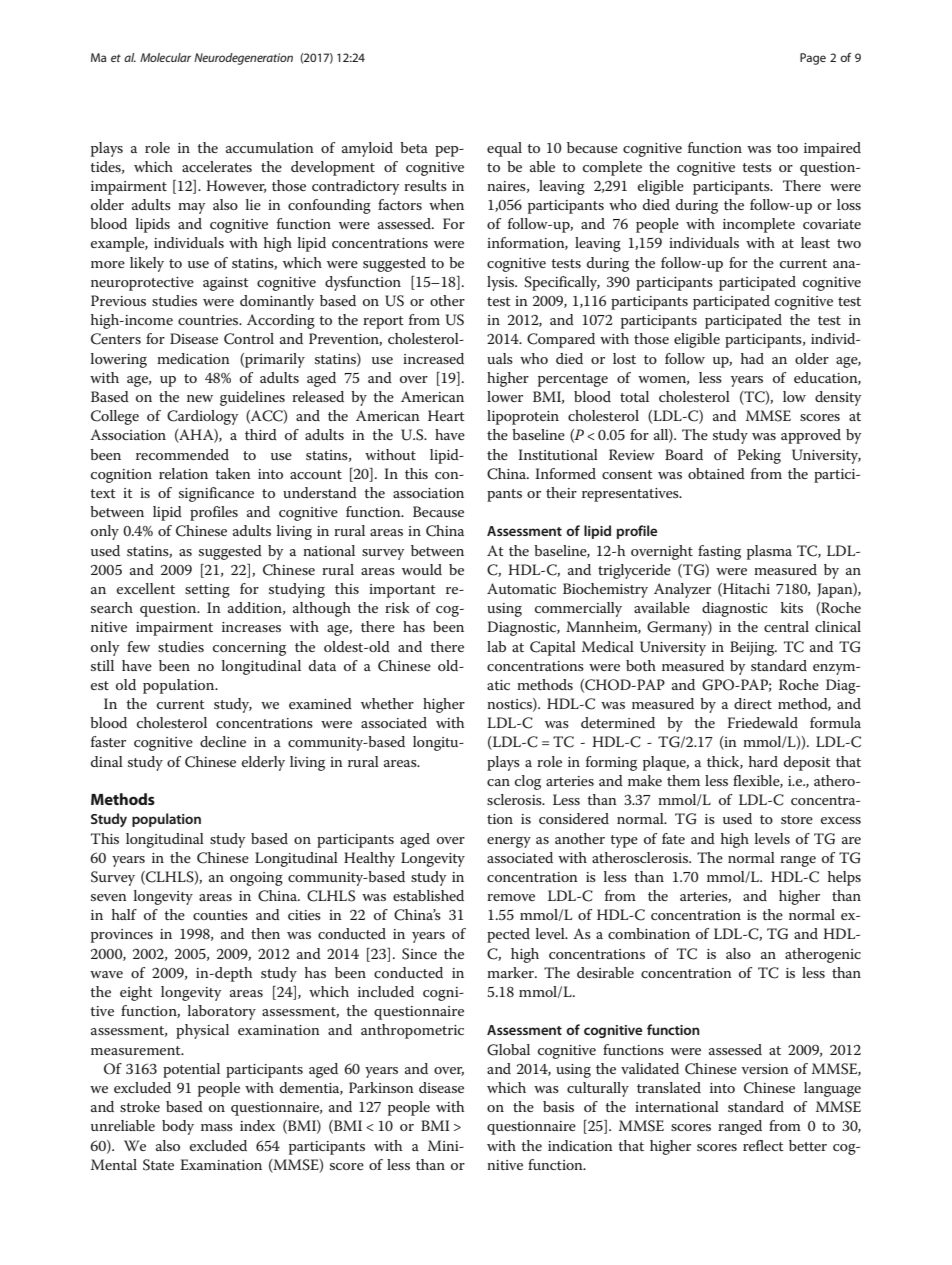 Image resolution: width=952 pixels, height=1265 pixels. I want to click on had, so click(752, 358).
